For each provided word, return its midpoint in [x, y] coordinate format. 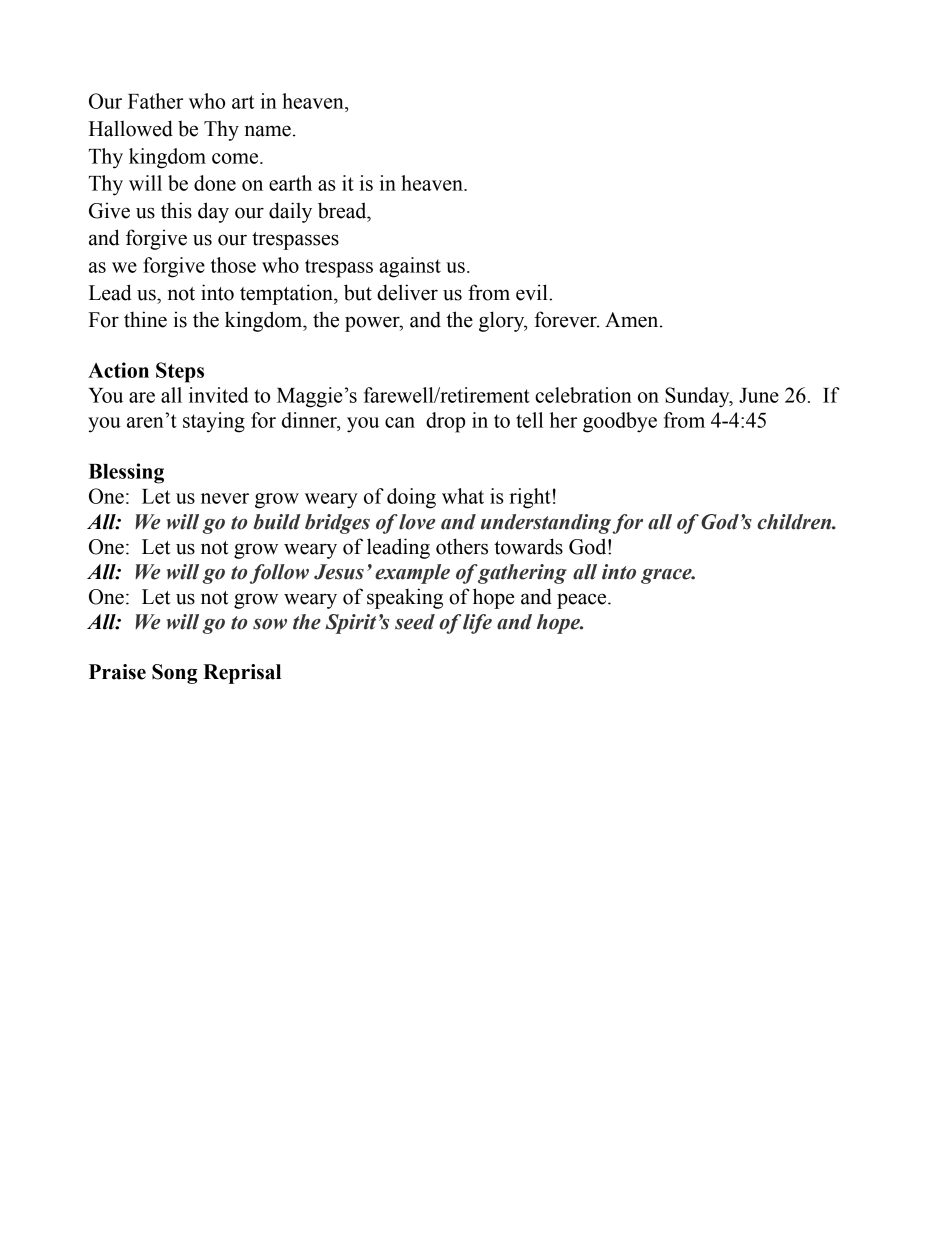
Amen [633, 320]
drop [445, 422]
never [225, 498]
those [233, 265]
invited [219, 395]
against [410, 267]
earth [290, 183]
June [759, 395]
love [417, 522]
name [268, 131]
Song [174, 674]
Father [155, 101]
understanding [546, 524]
